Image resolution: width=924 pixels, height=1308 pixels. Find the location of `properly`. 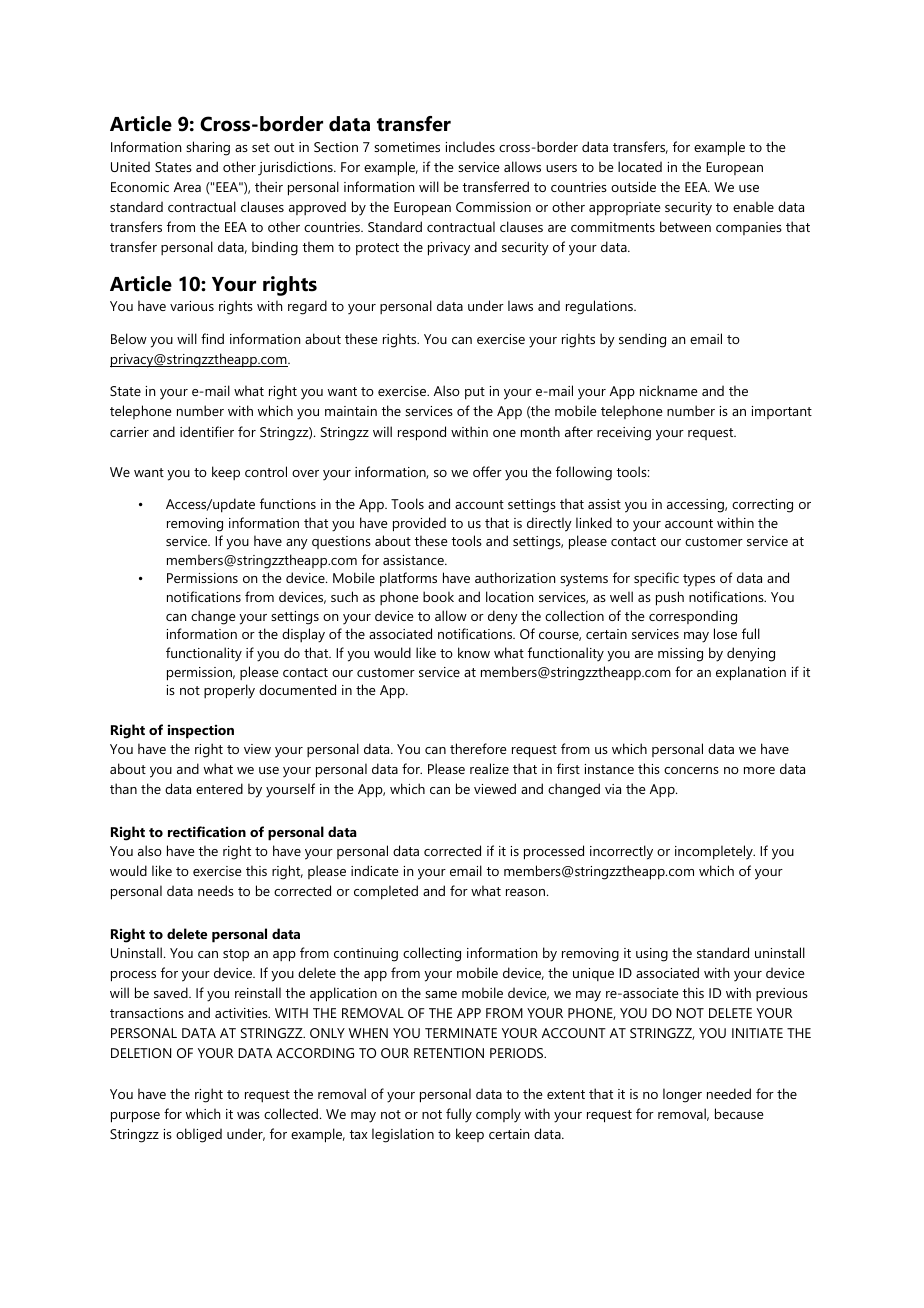

properly is located at coordinates (229, 691).
